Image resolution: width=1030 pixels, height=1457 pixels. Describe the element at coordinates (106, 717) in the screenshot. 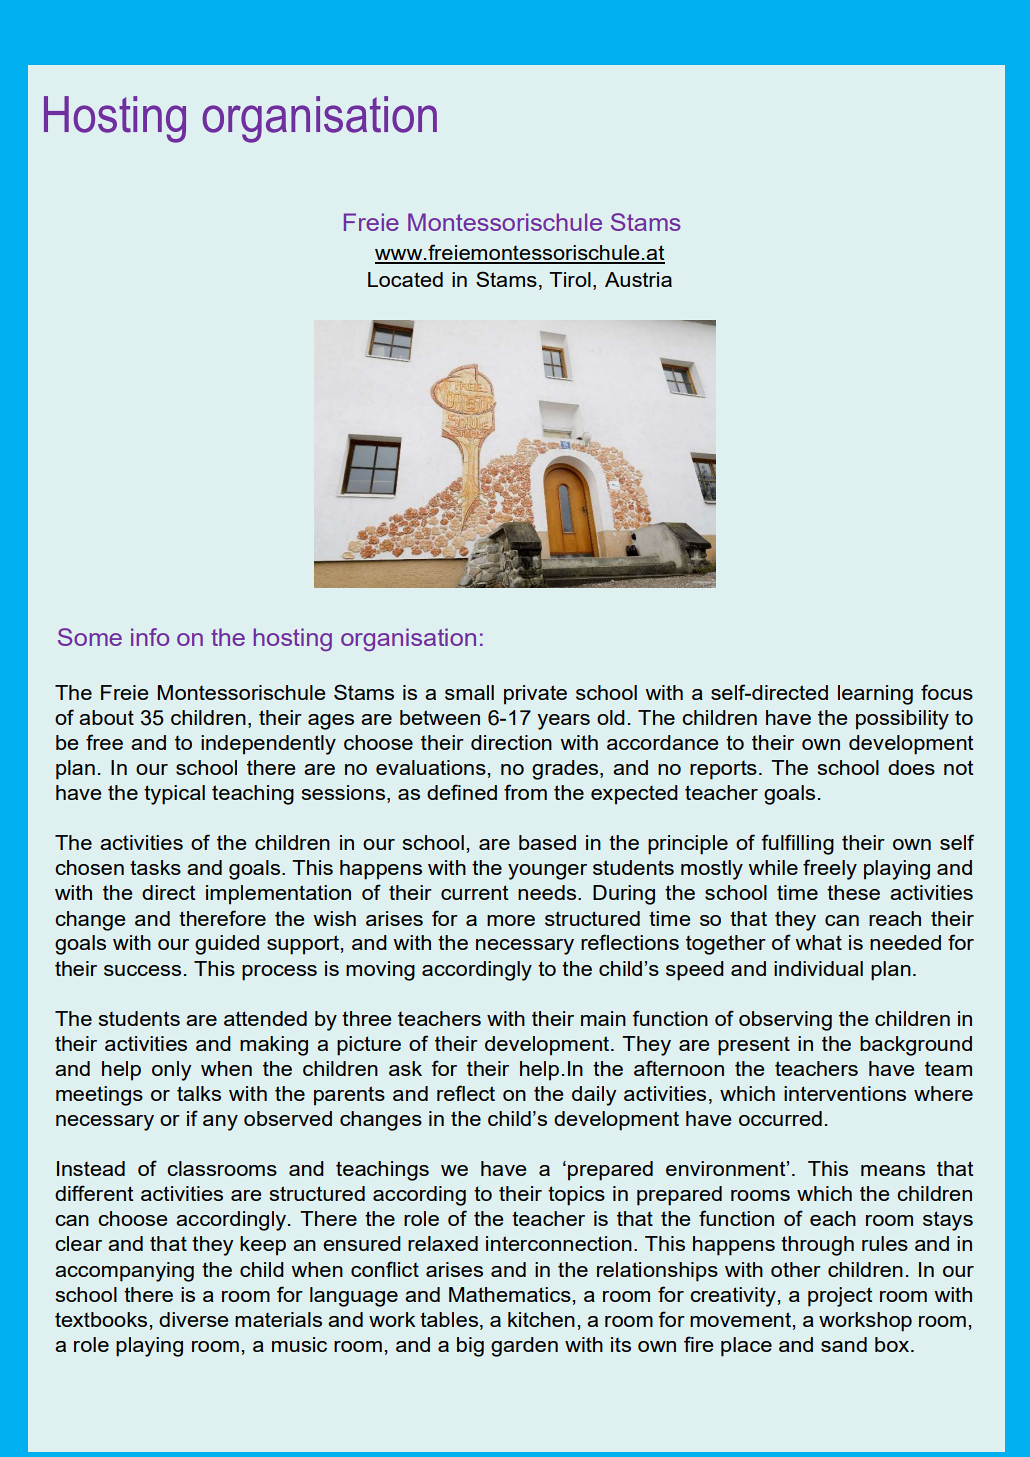

I see `about` at that location.
